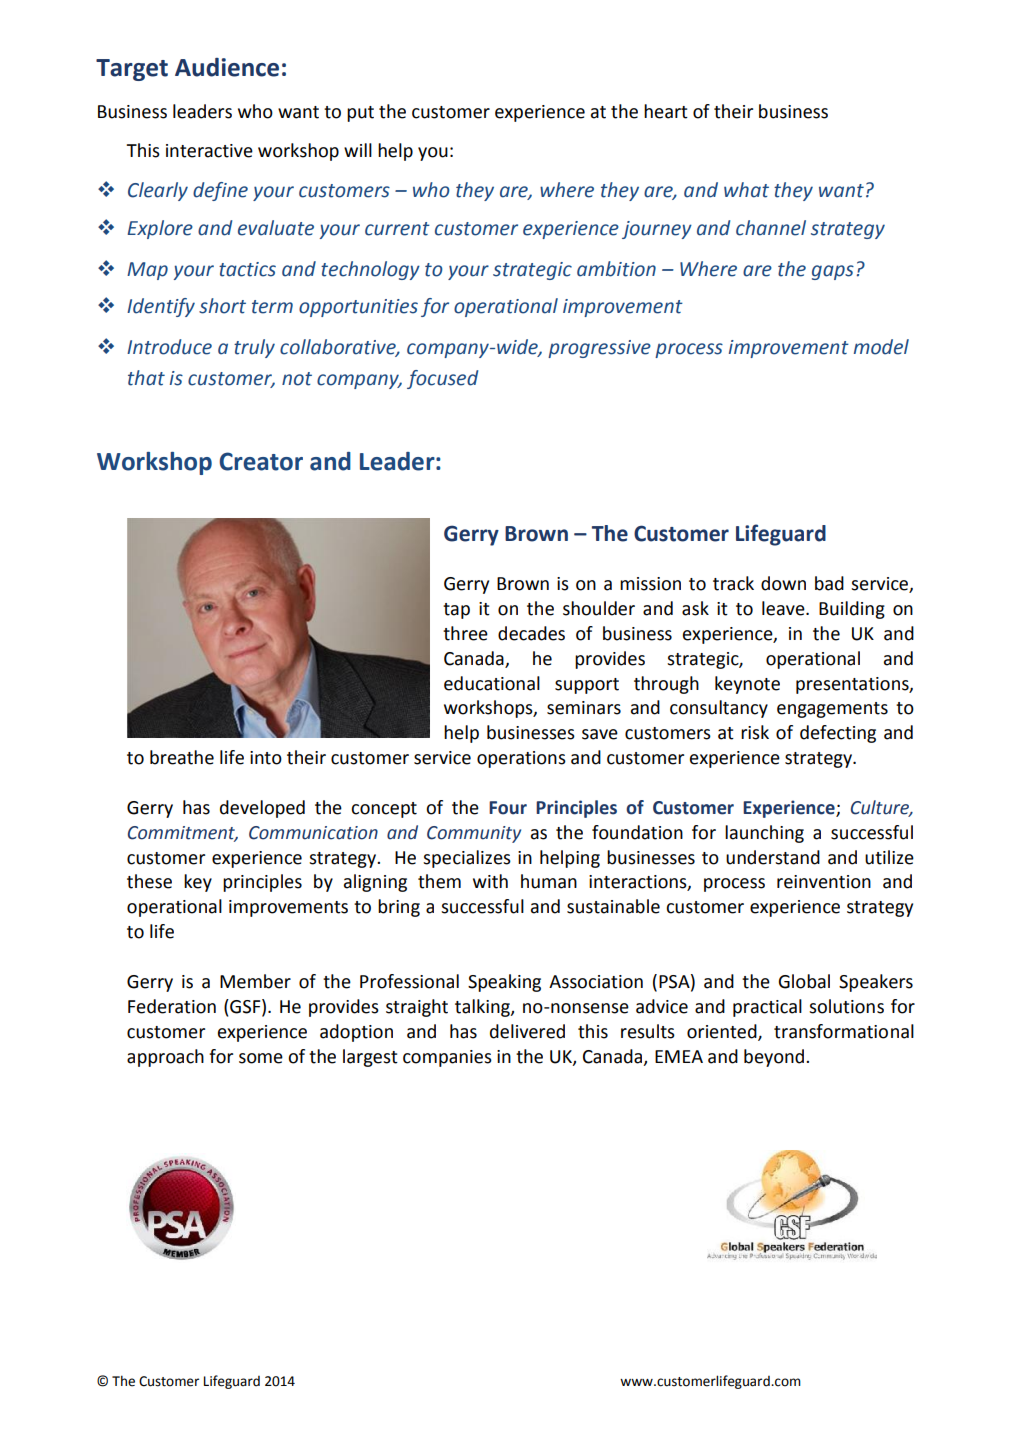 The width and height of the image is (1011, 1430). I want to click on Audience, so click(227, 67).
